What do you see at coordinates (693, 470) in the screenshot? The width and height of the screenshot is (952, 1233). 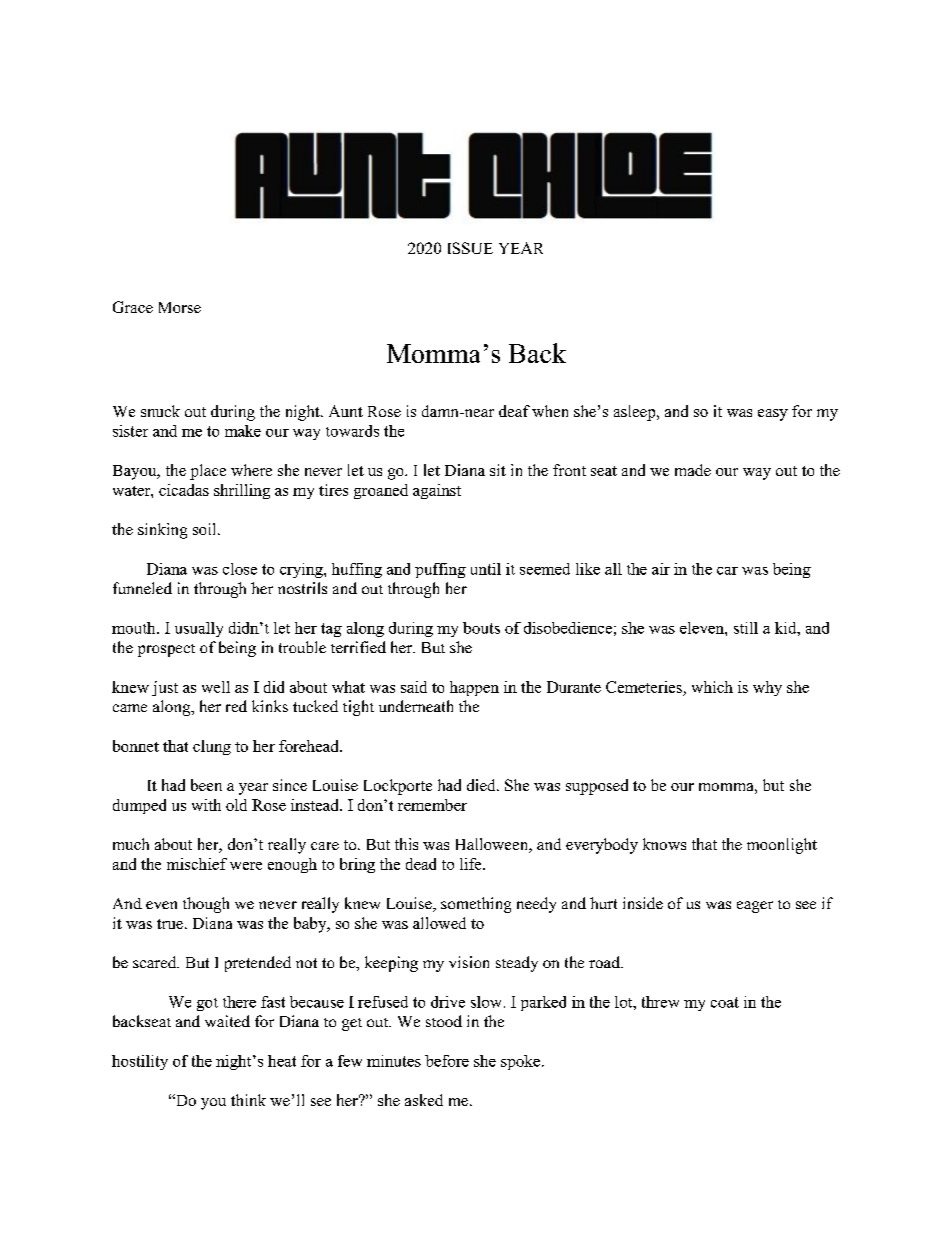 I see `made` at bounding box center [693, 470].
